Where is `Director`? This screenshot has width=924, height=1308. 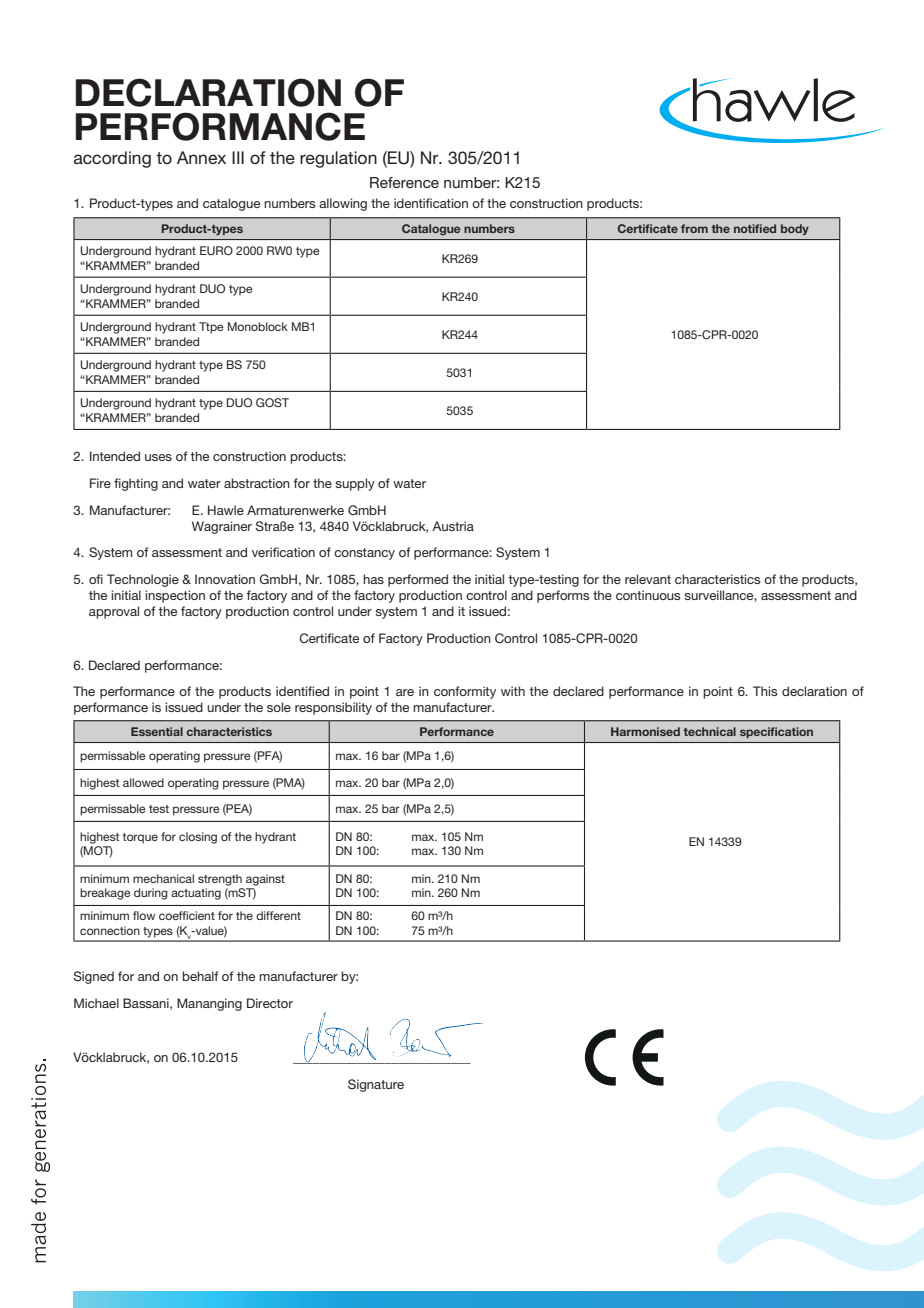
Director is located at coordinates (270, 1003).
